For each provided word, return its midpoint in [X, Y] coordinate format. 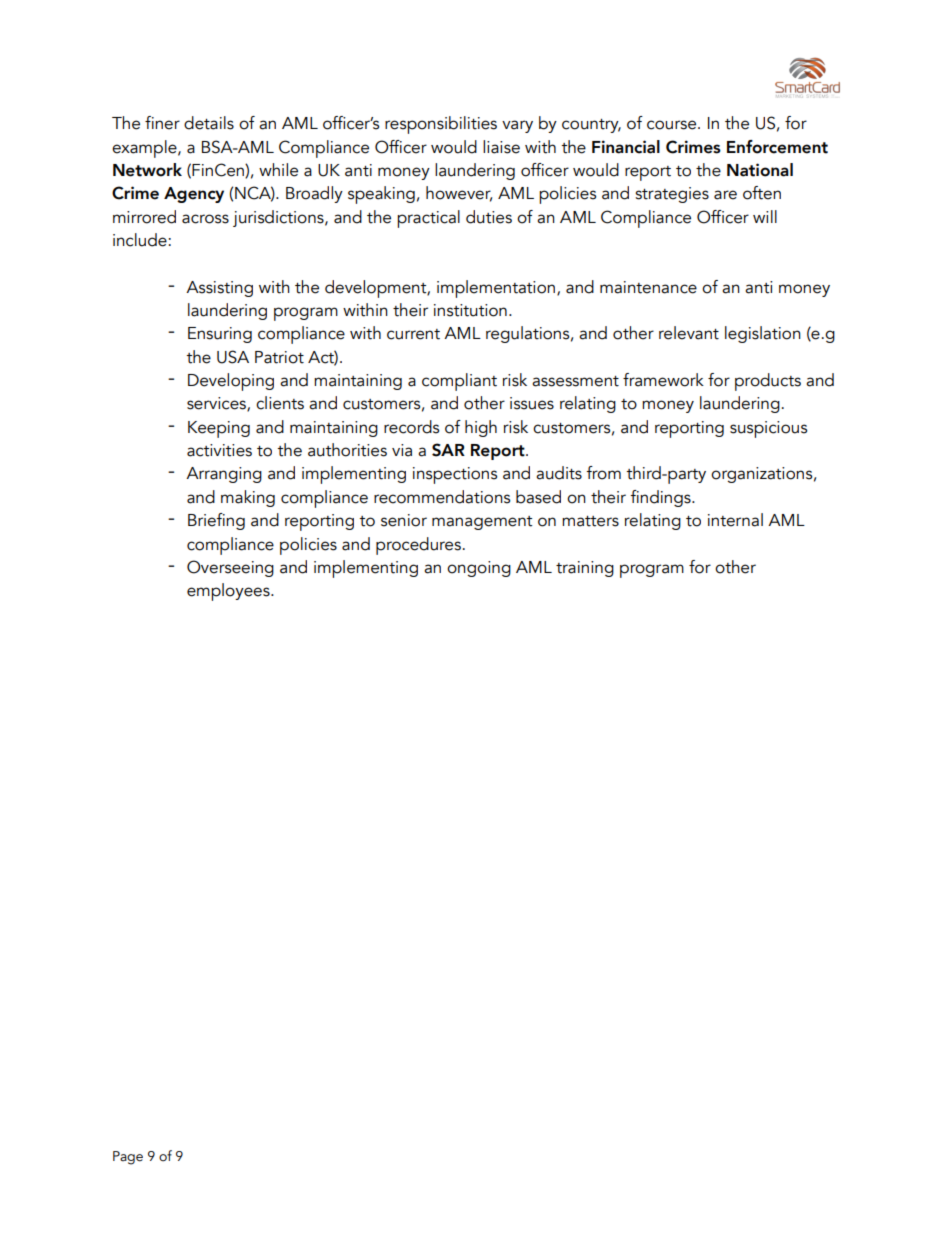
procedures [418, 546]
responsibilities [441, 125]
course [673, 125]
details [209, 123]
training [585, 569]
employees [229, 592]
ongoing [479, 569]
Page [128, 1158]
